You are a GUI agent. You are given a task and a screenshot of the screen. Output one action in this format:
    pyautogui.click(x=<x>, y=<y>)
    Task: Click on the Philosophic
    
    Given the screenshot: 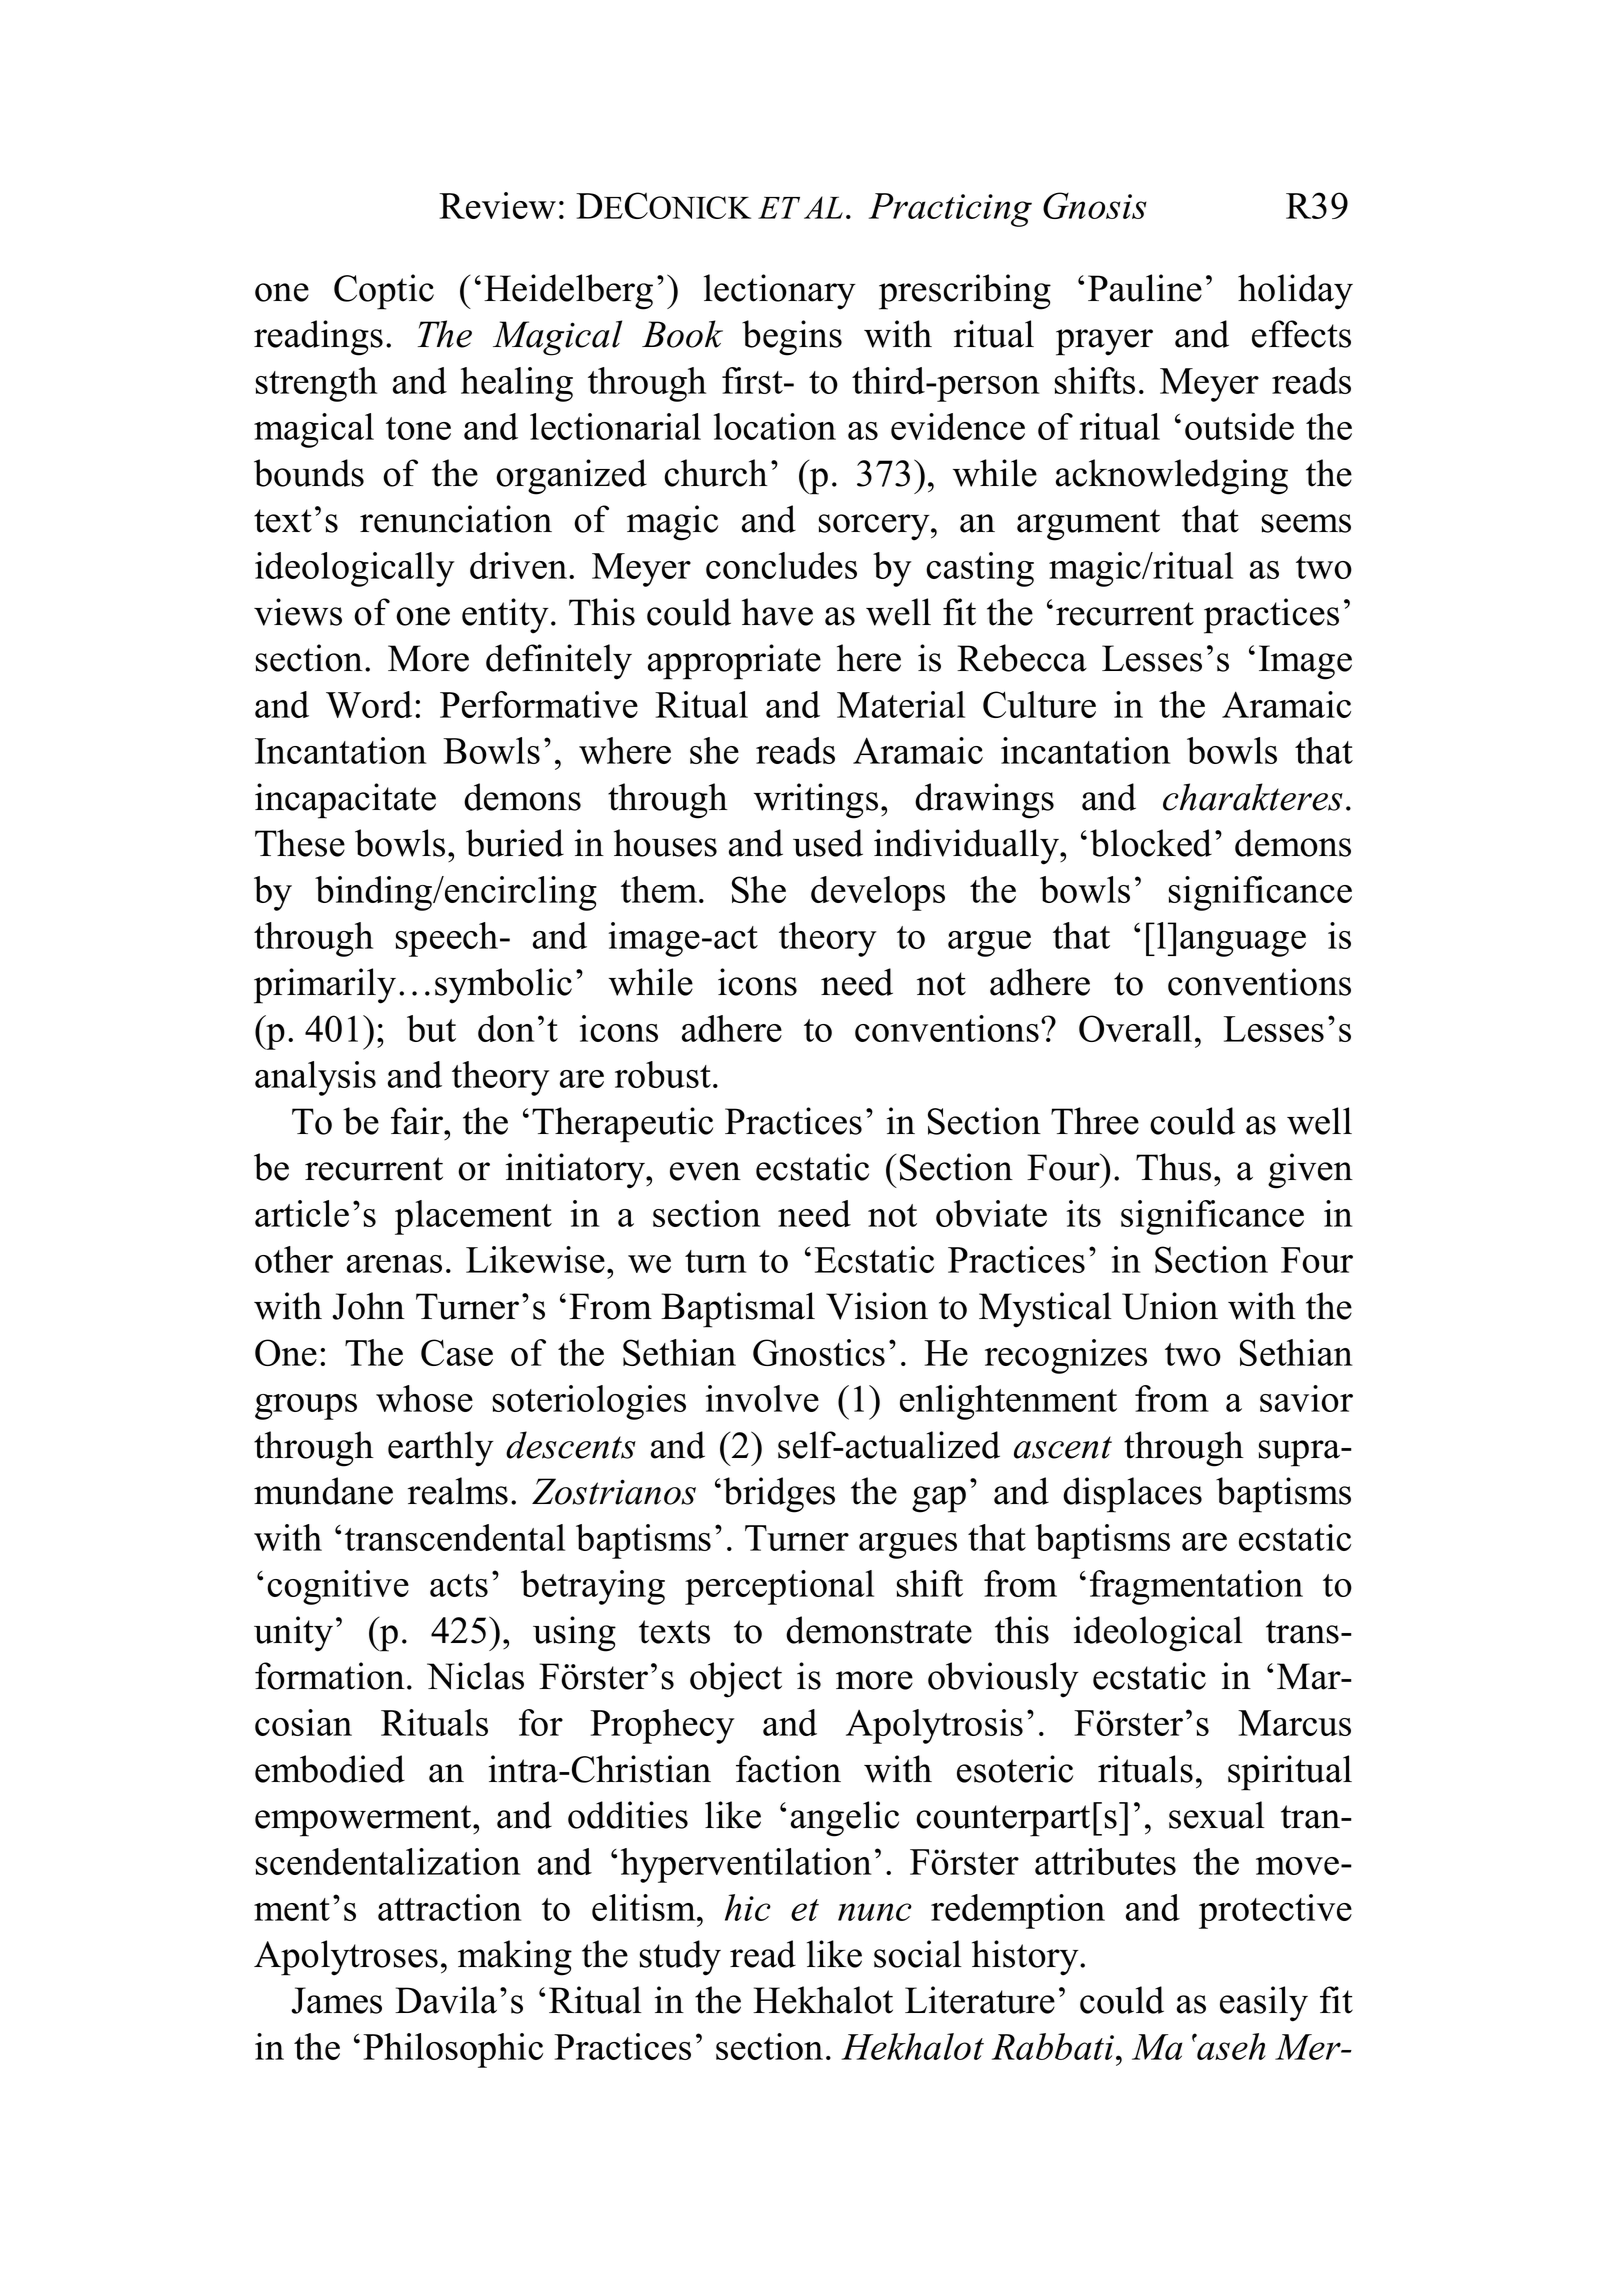 What is the action you would take?
    pyautogui.click(x=453, y=2050)
